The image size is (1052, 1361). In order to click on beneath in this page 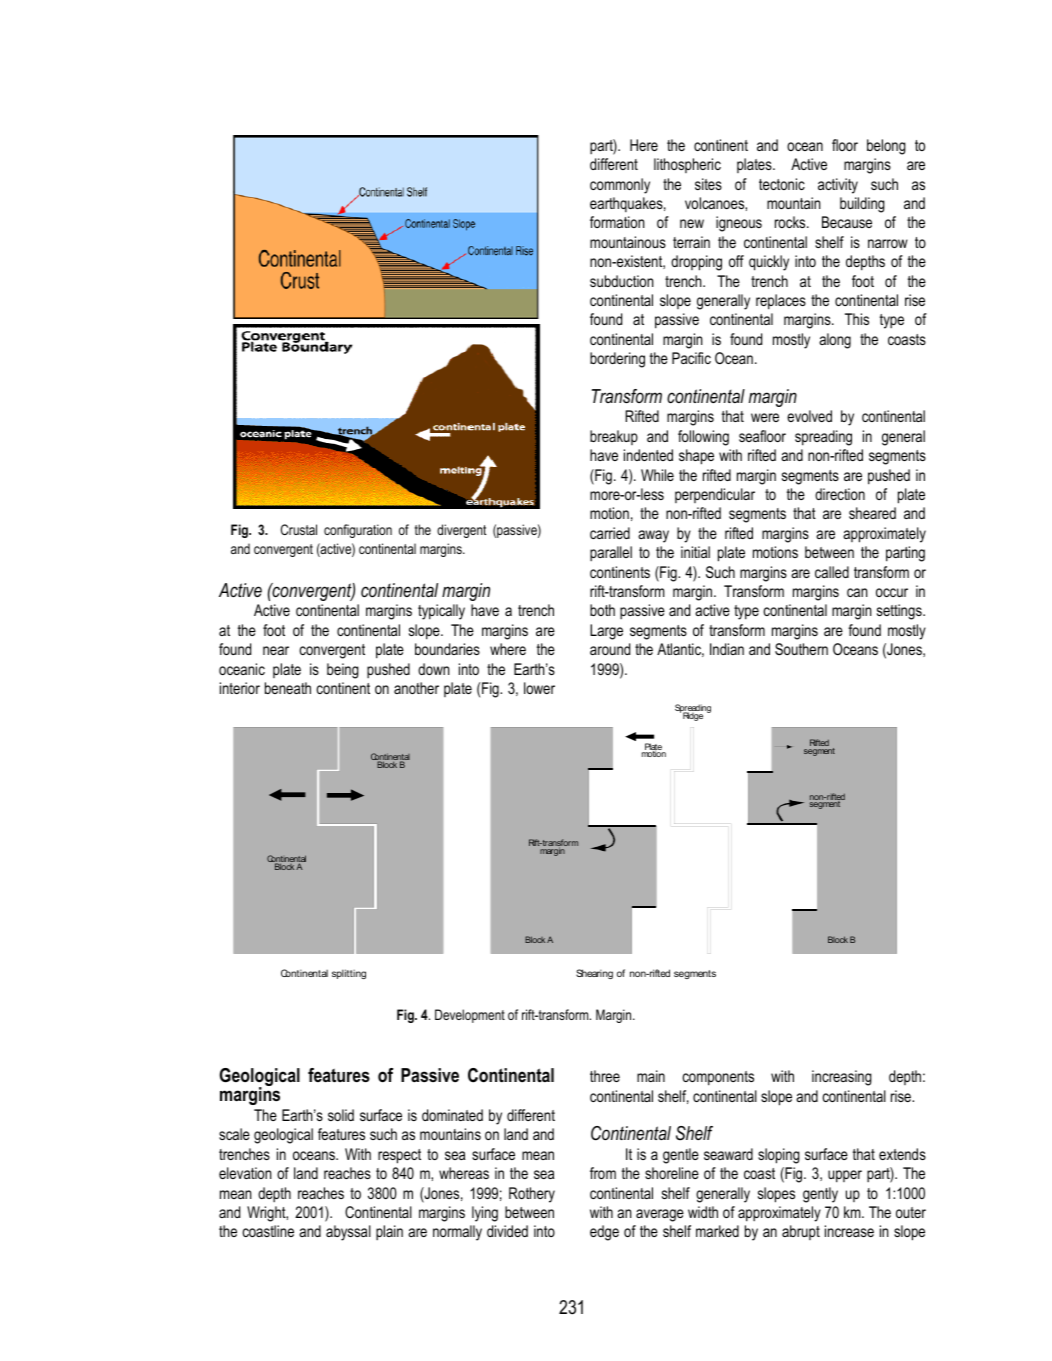, I will do `click(288, 688)`.
